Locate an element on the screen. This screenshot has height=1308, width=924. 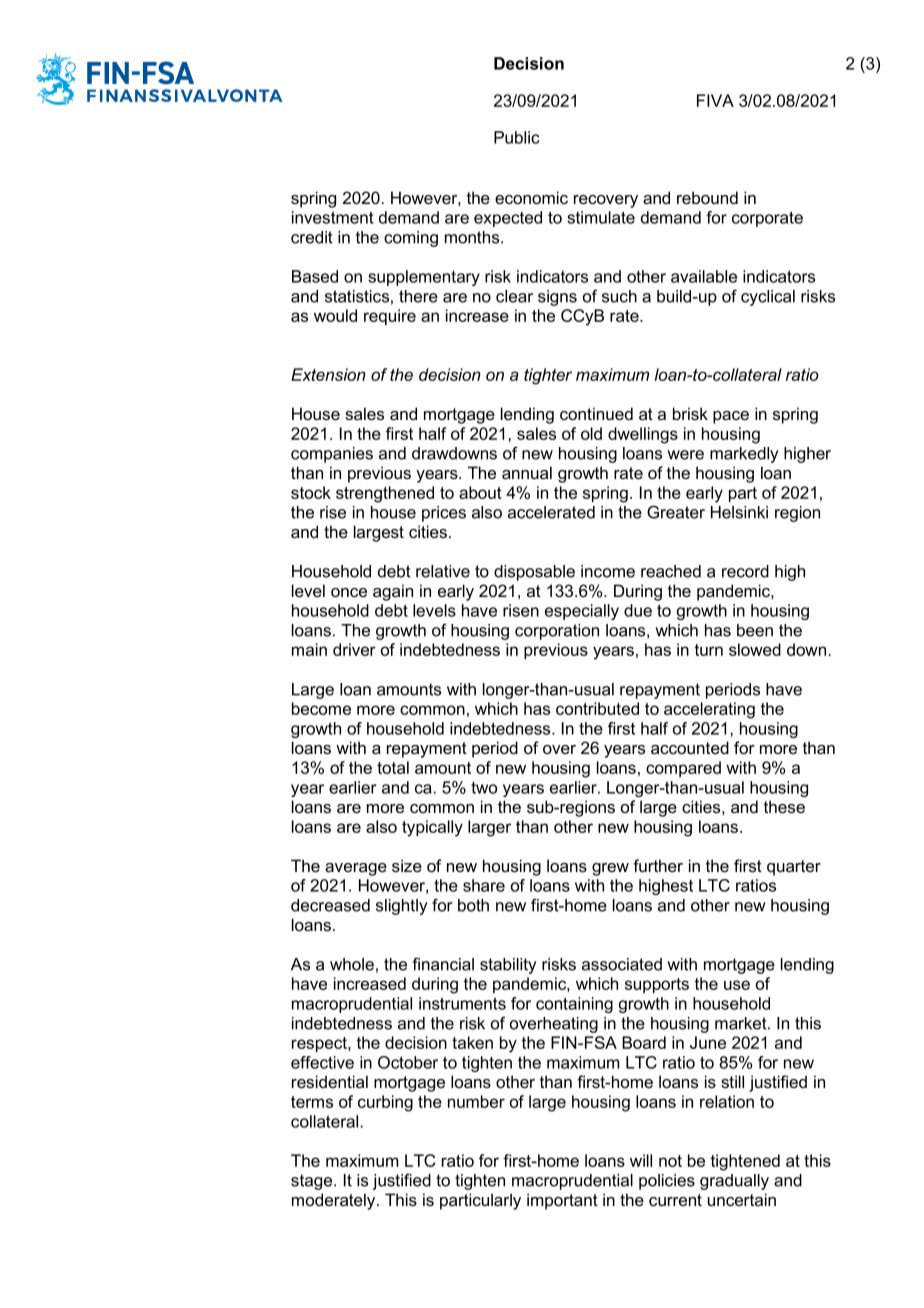
these is located at coordinates (784, 807).
